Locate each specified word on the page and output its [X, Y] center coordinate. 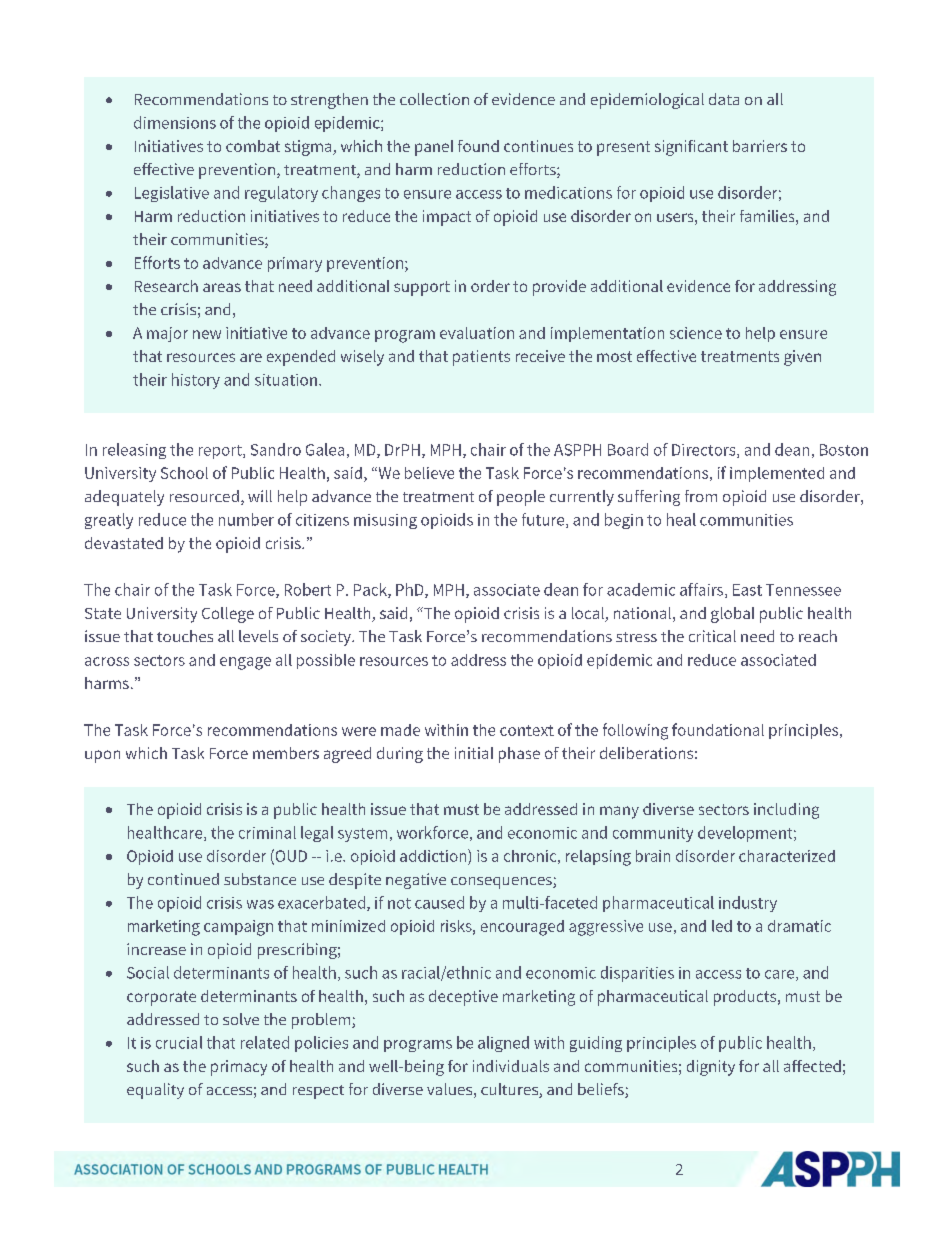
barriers [760, 146]
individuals [511, 1066]
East [747, 590]
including [786, 811]
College [228, 615]
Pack [371, 590]
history [196, 381]
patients [481, 358]
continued [183, 879]
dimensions [175, 122]
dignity [711, 1068]
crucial [179, 1042]
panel [434, 148]
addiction [434, 855]
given [802, 358]
